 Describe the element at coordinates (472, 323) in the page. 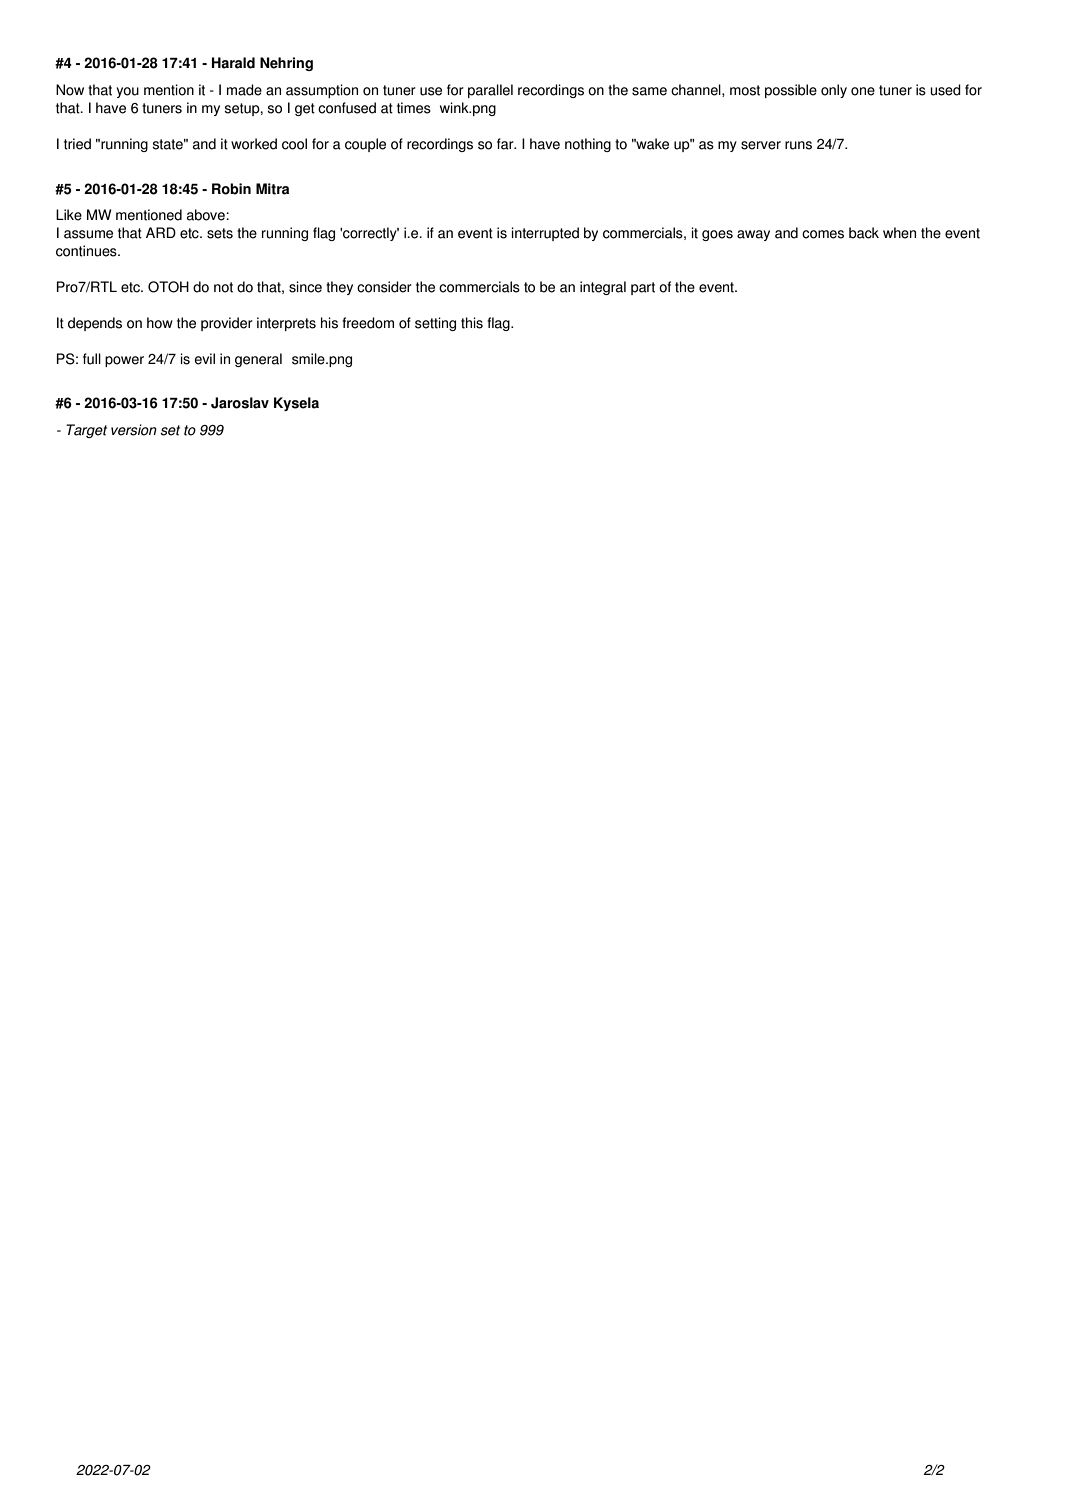

I see `this` at that location.
